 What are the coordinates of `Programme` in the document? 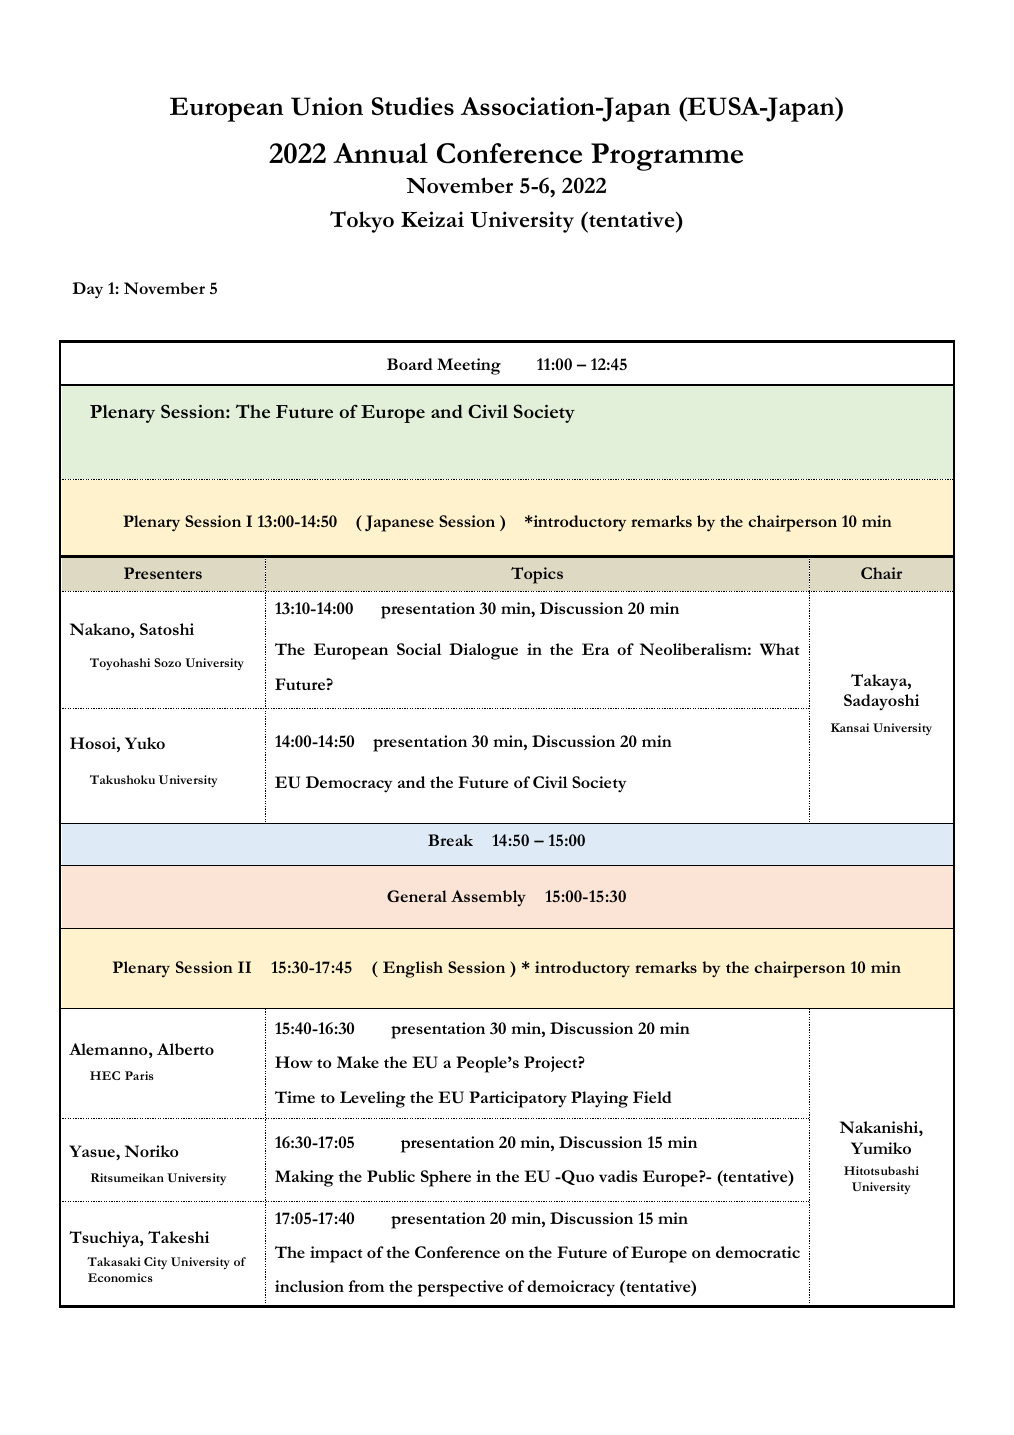 It's located at (667, 157).
